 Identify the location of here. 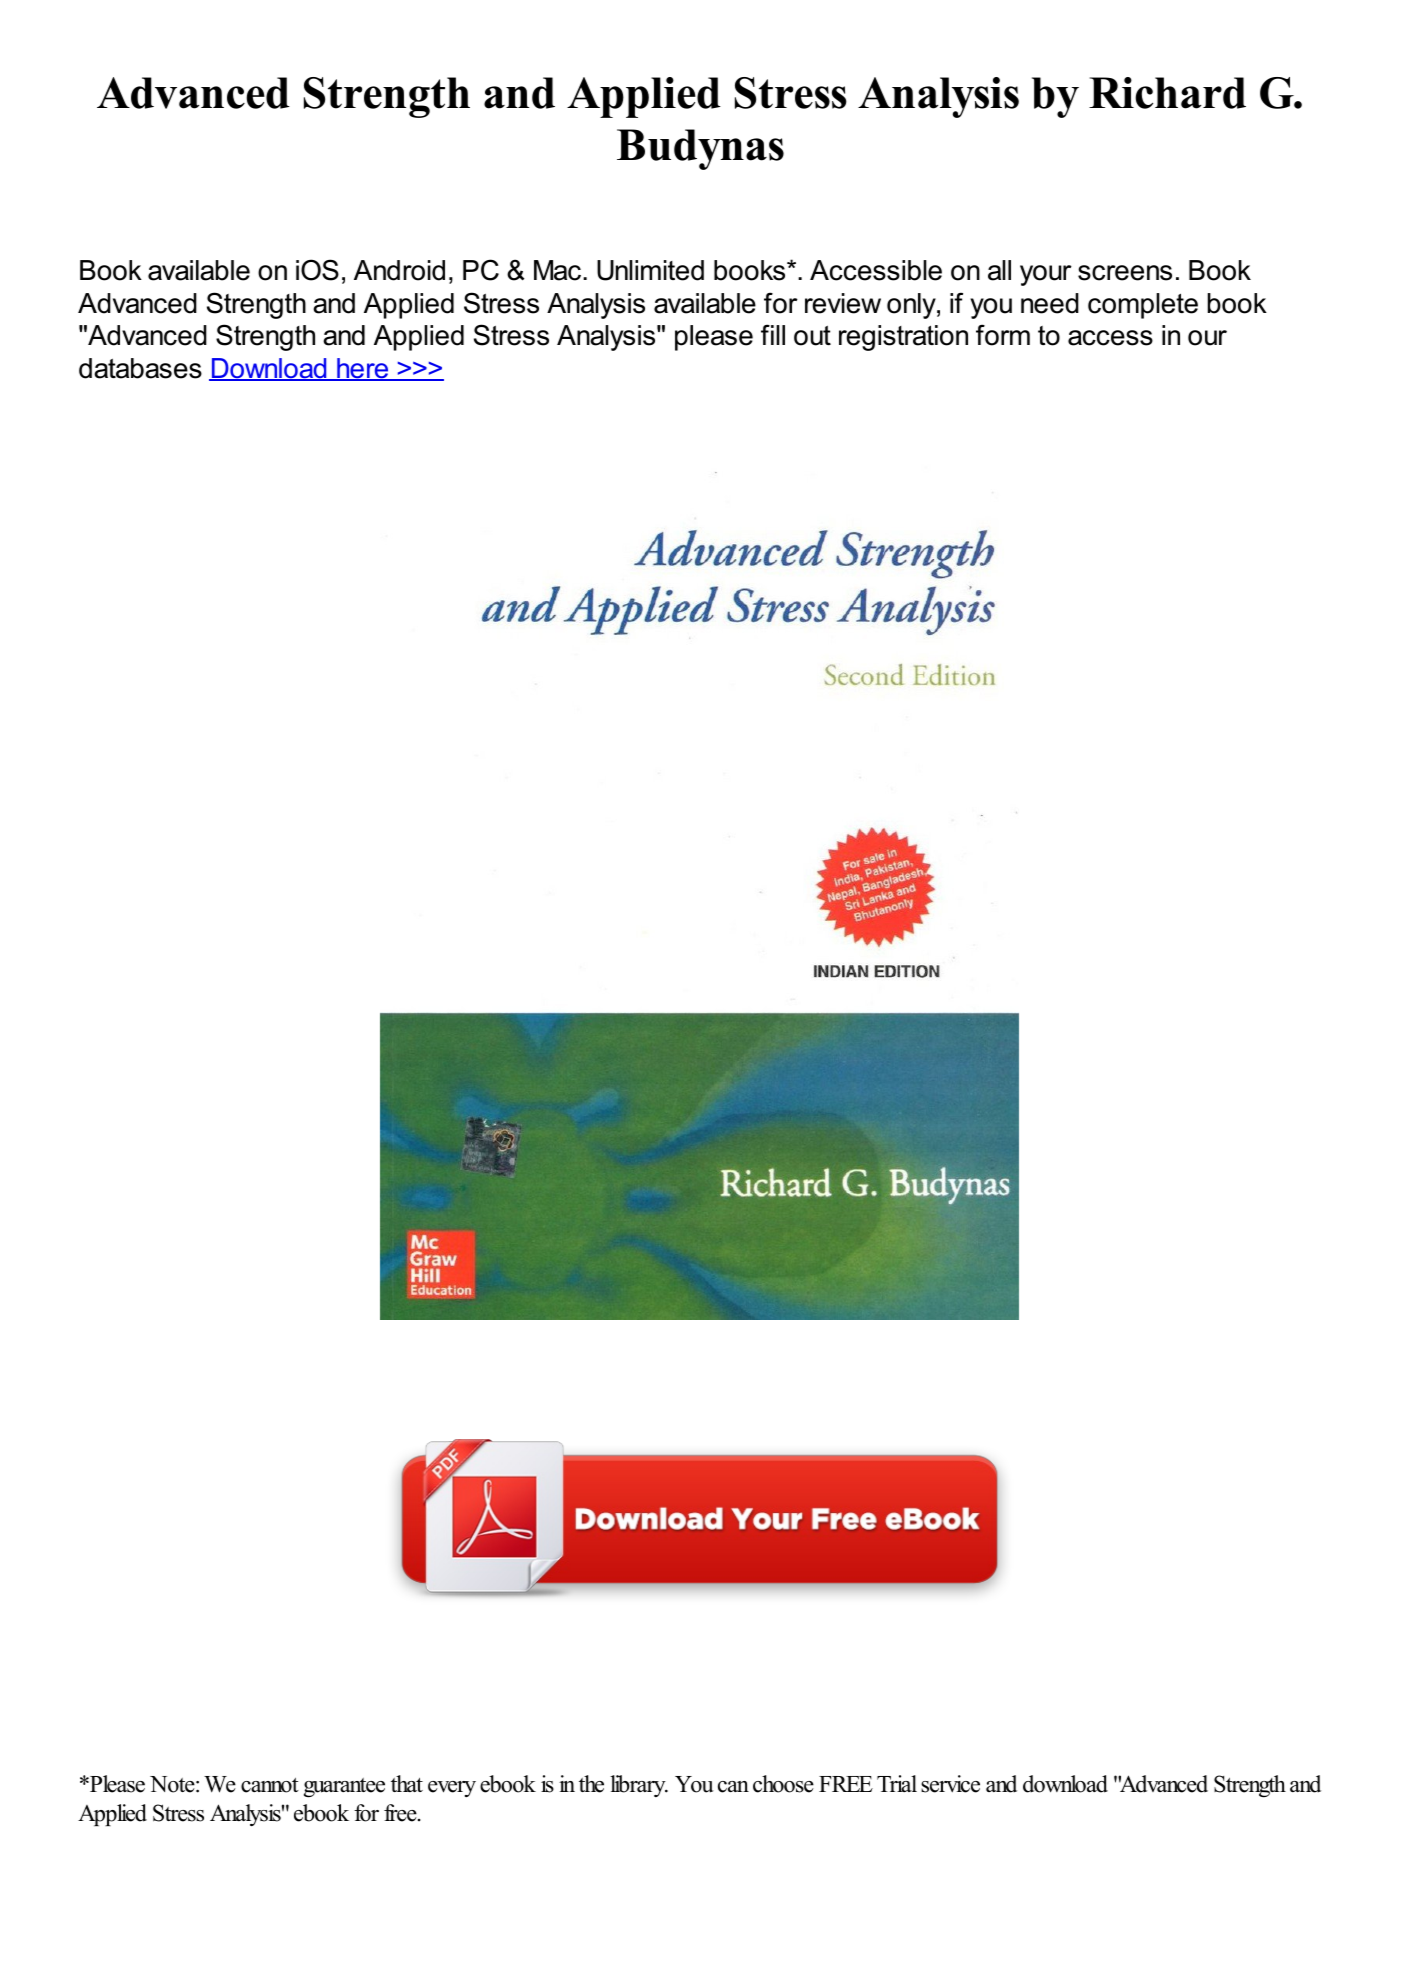
(363, 369).
